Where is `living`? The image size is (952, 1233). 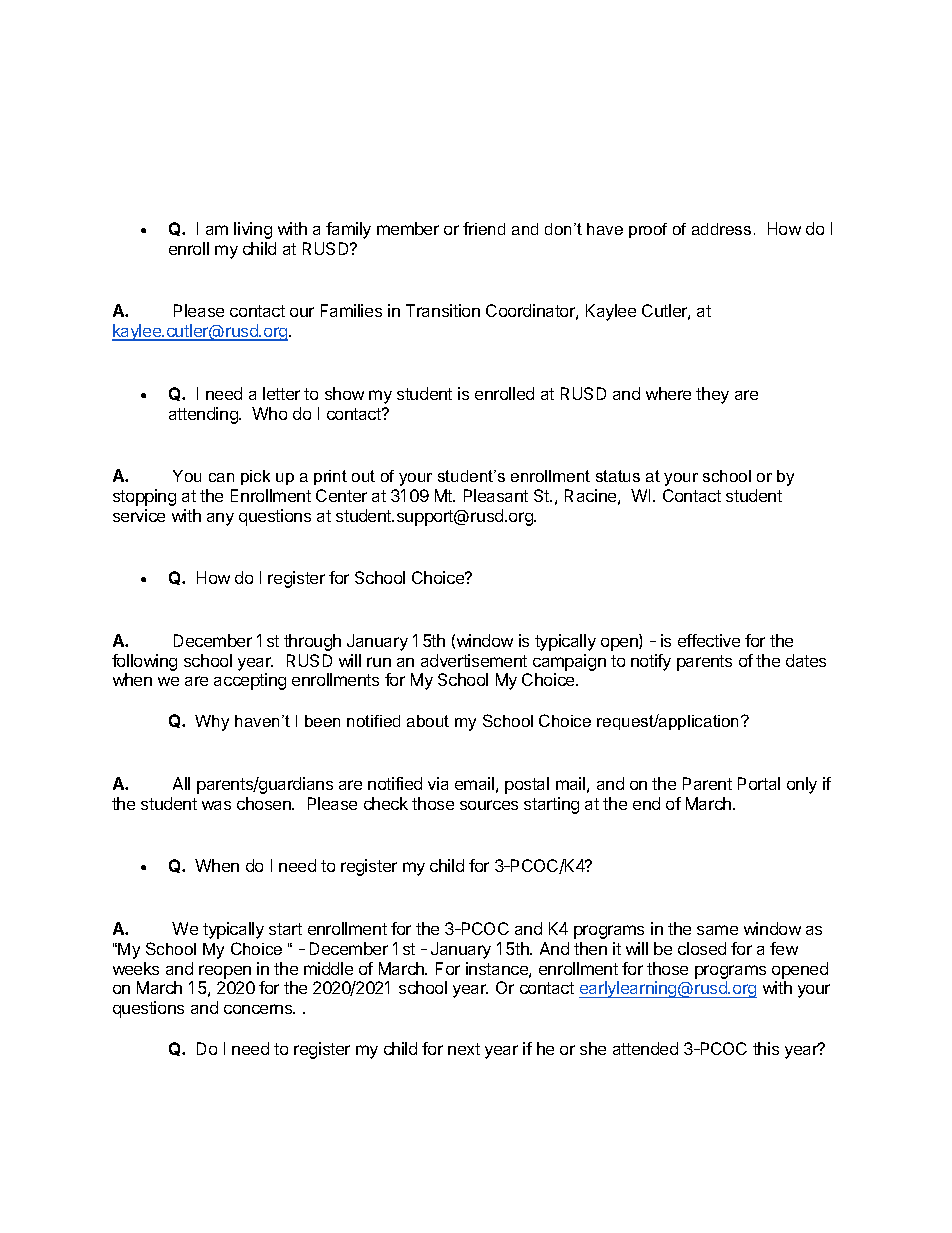
living is located at coordinates (253, 230).
